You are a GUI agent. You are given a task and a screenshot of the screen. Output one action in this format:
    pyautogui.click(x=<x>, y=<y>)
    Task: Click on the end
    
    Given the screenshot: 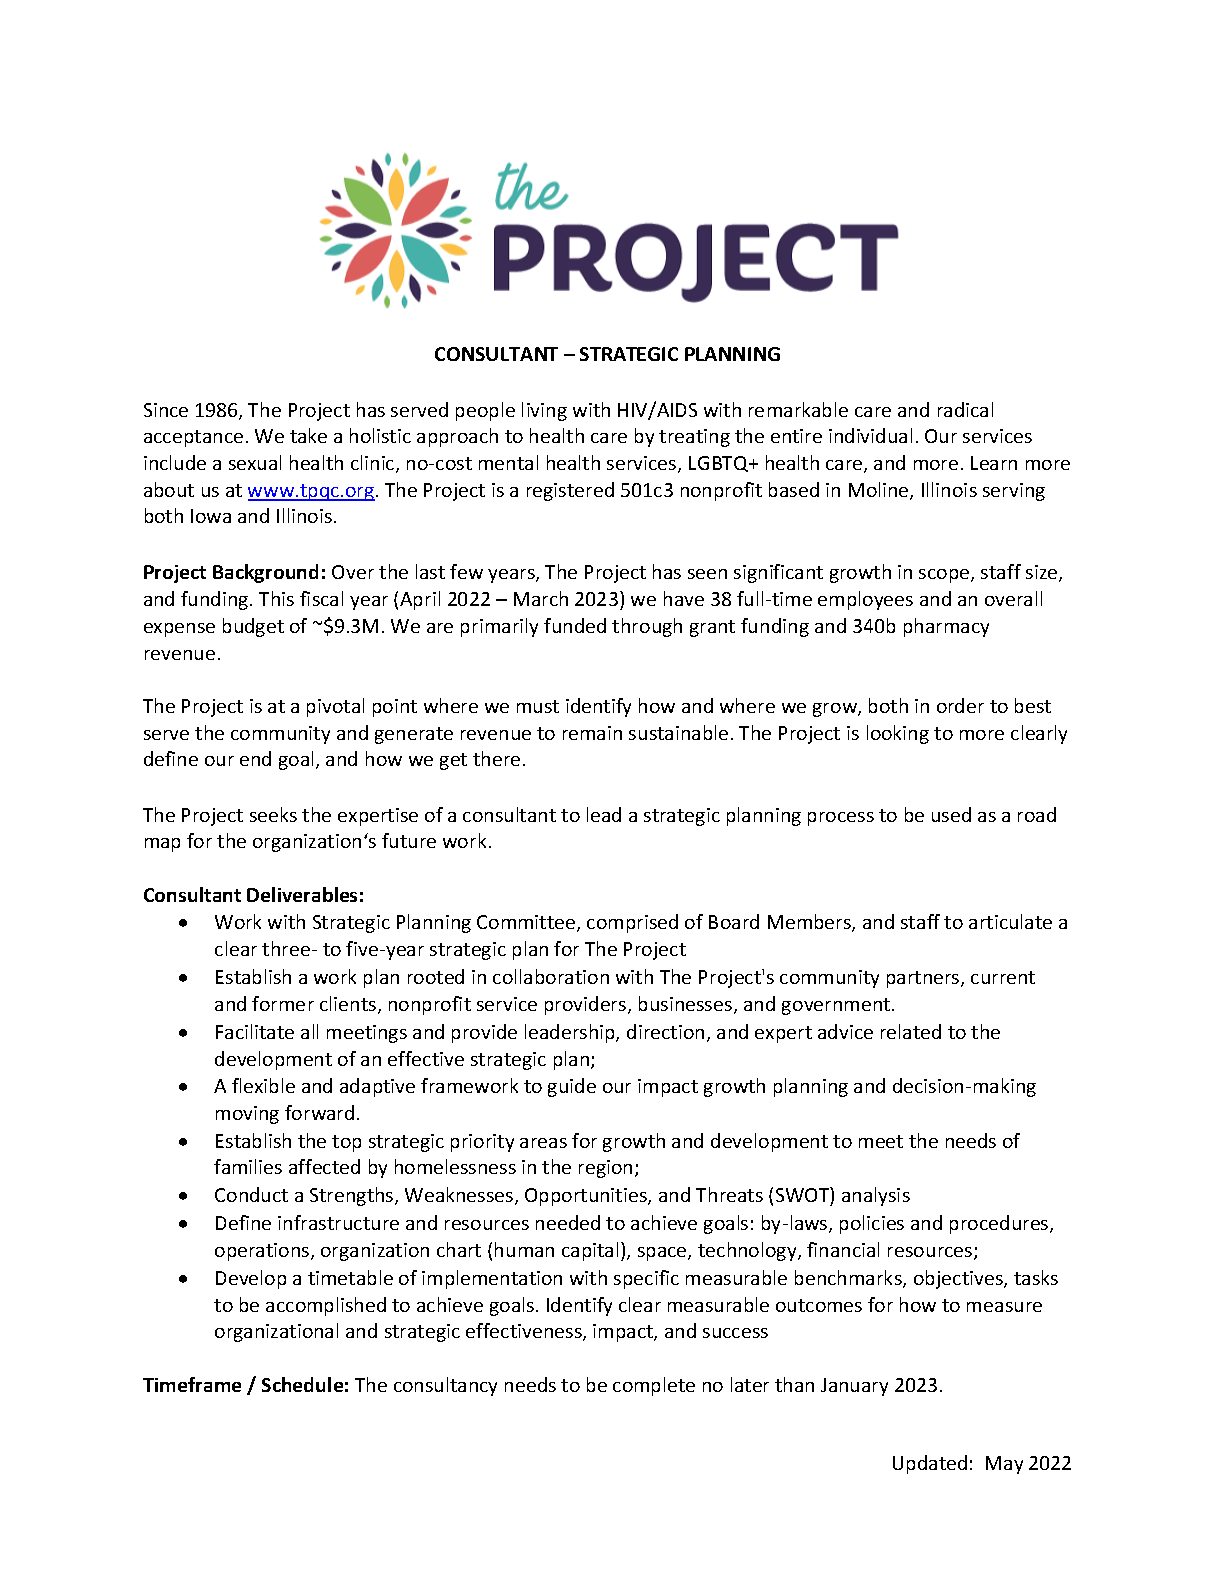 What is the action you would take?
    pyautogui.click(x=255, y=758)
